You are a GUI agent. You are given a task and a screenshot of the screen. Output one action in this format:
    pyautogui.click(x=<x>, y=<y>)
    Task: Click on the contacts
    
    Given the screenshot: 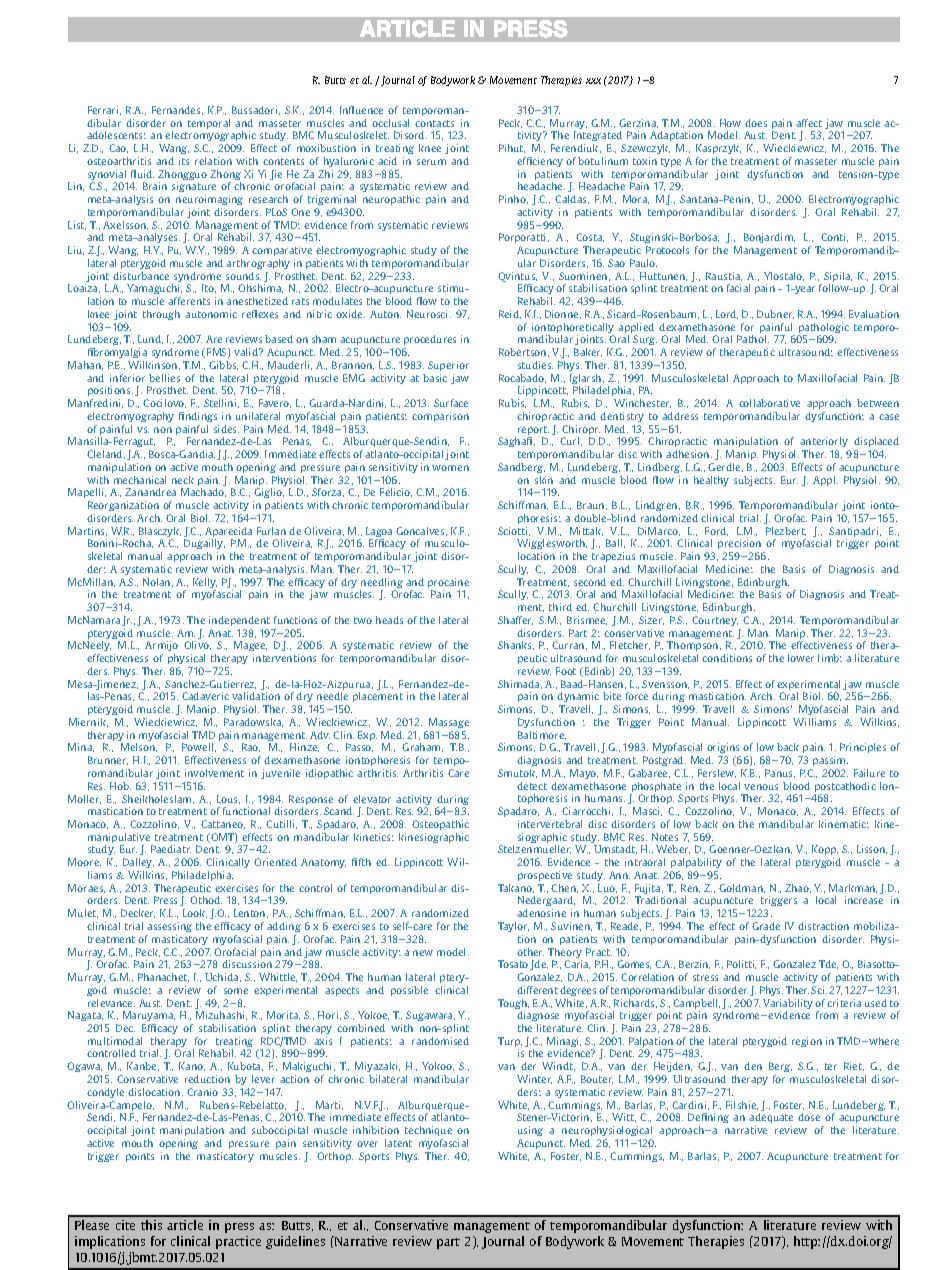 What is the action you would take?
    pyautogui.click(x=434, y=123)
